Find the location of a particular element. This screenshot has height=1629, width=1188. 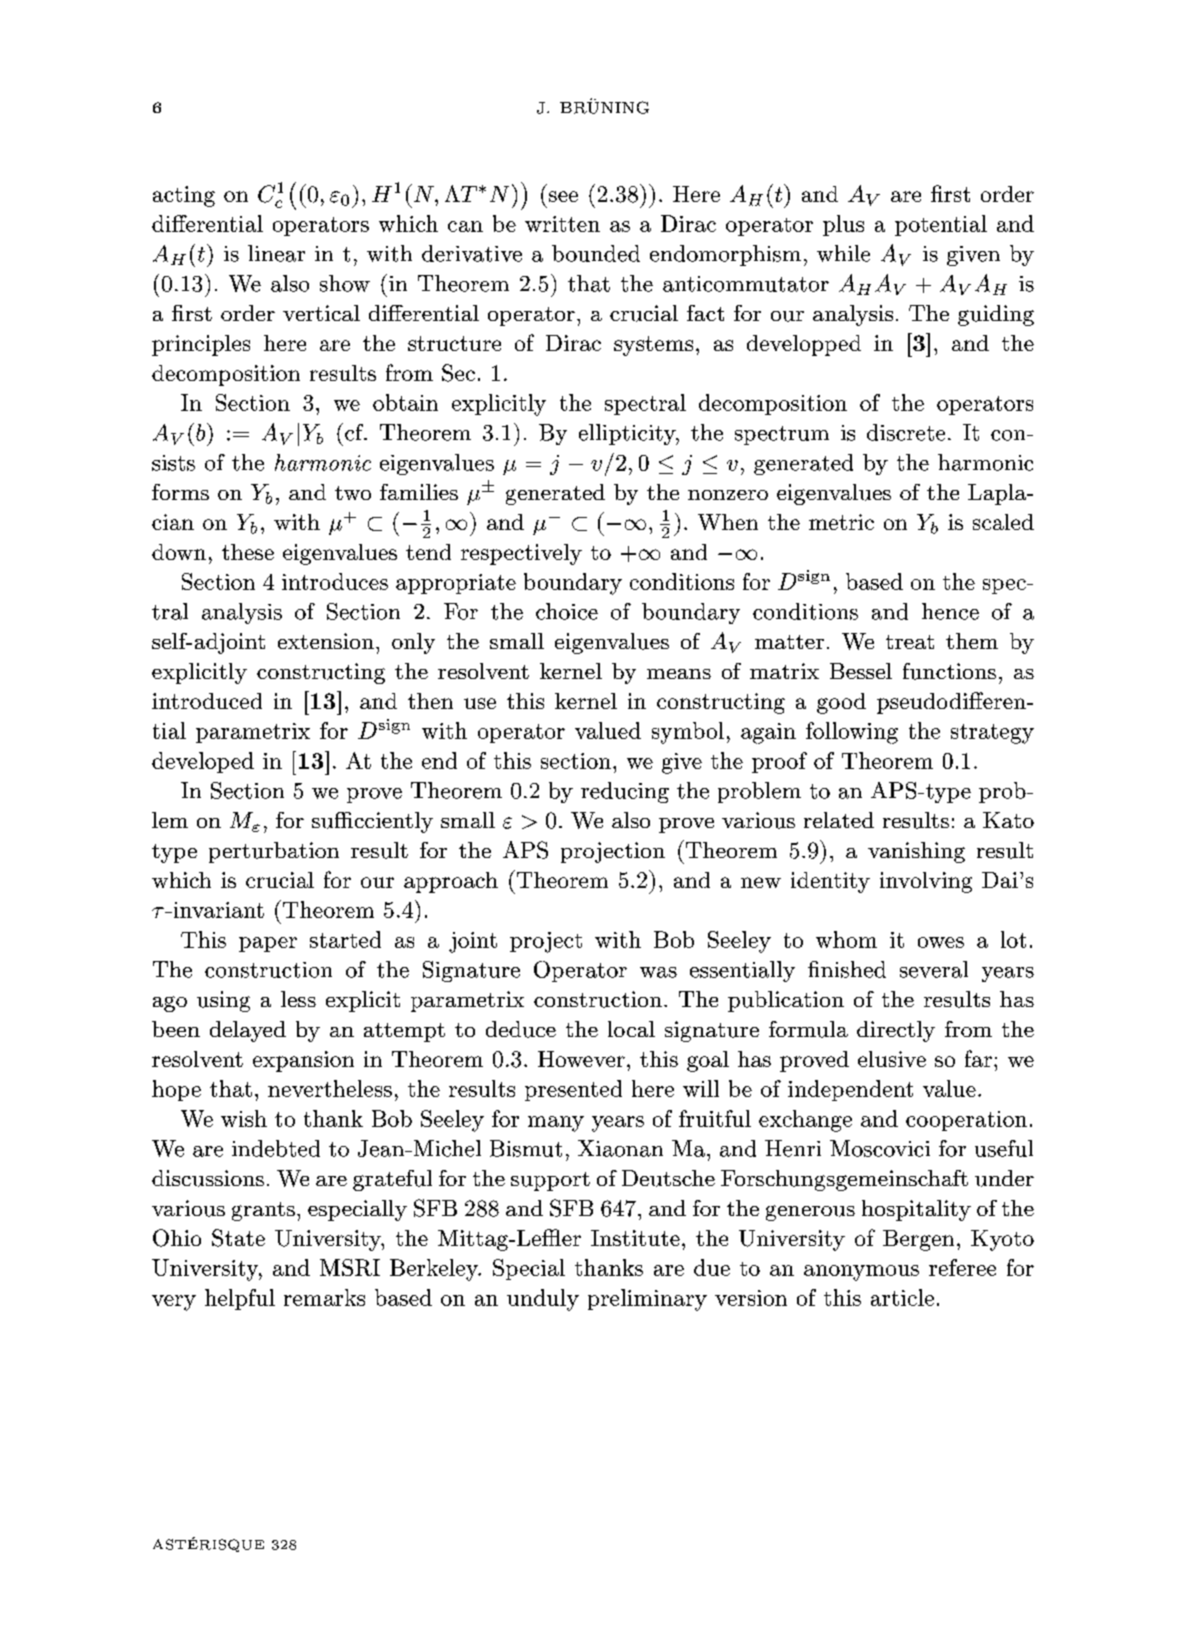

linear is located at coordinates (276, 253).
